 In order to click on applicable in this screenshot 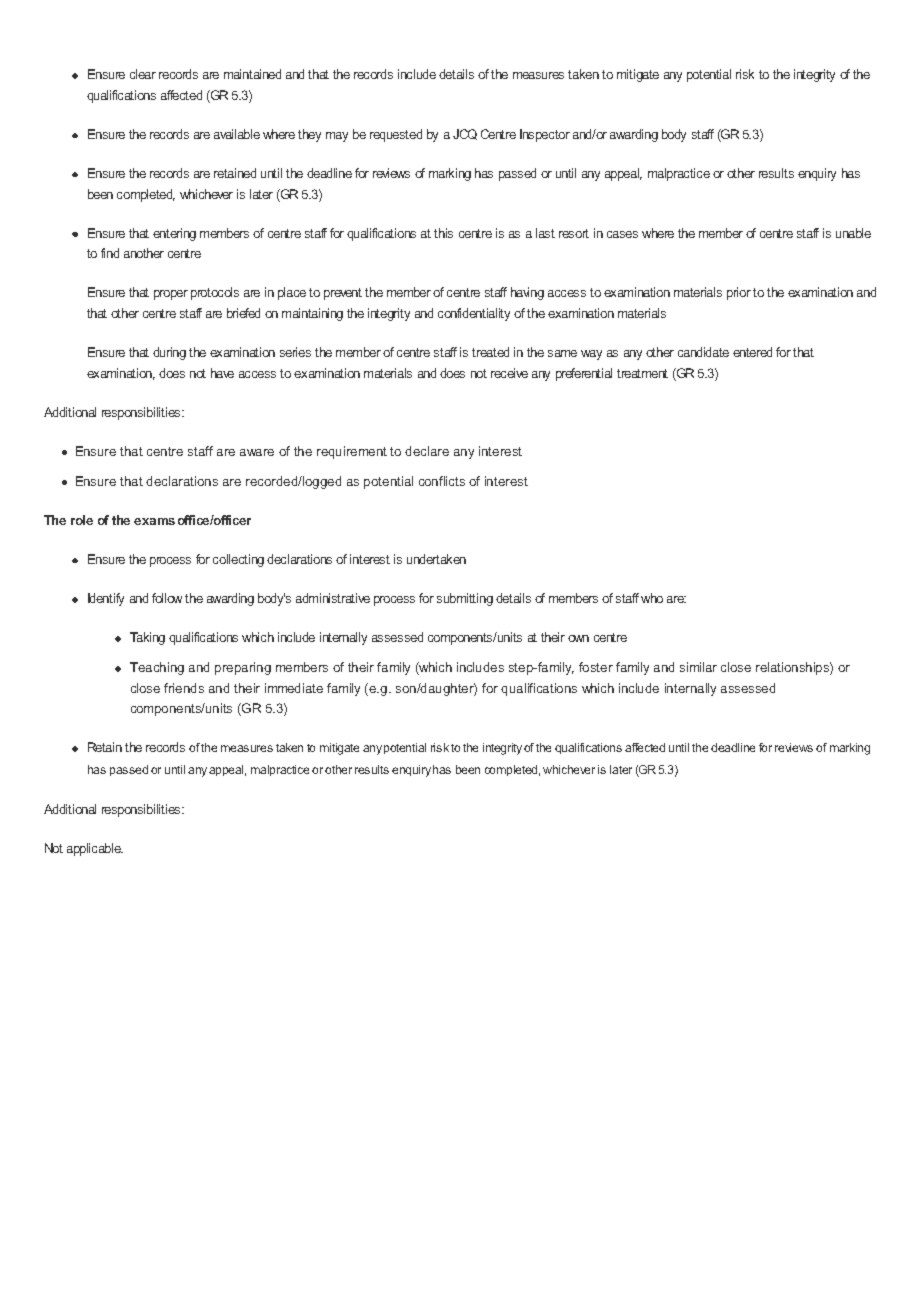, I will do `click(95, 849)`.
